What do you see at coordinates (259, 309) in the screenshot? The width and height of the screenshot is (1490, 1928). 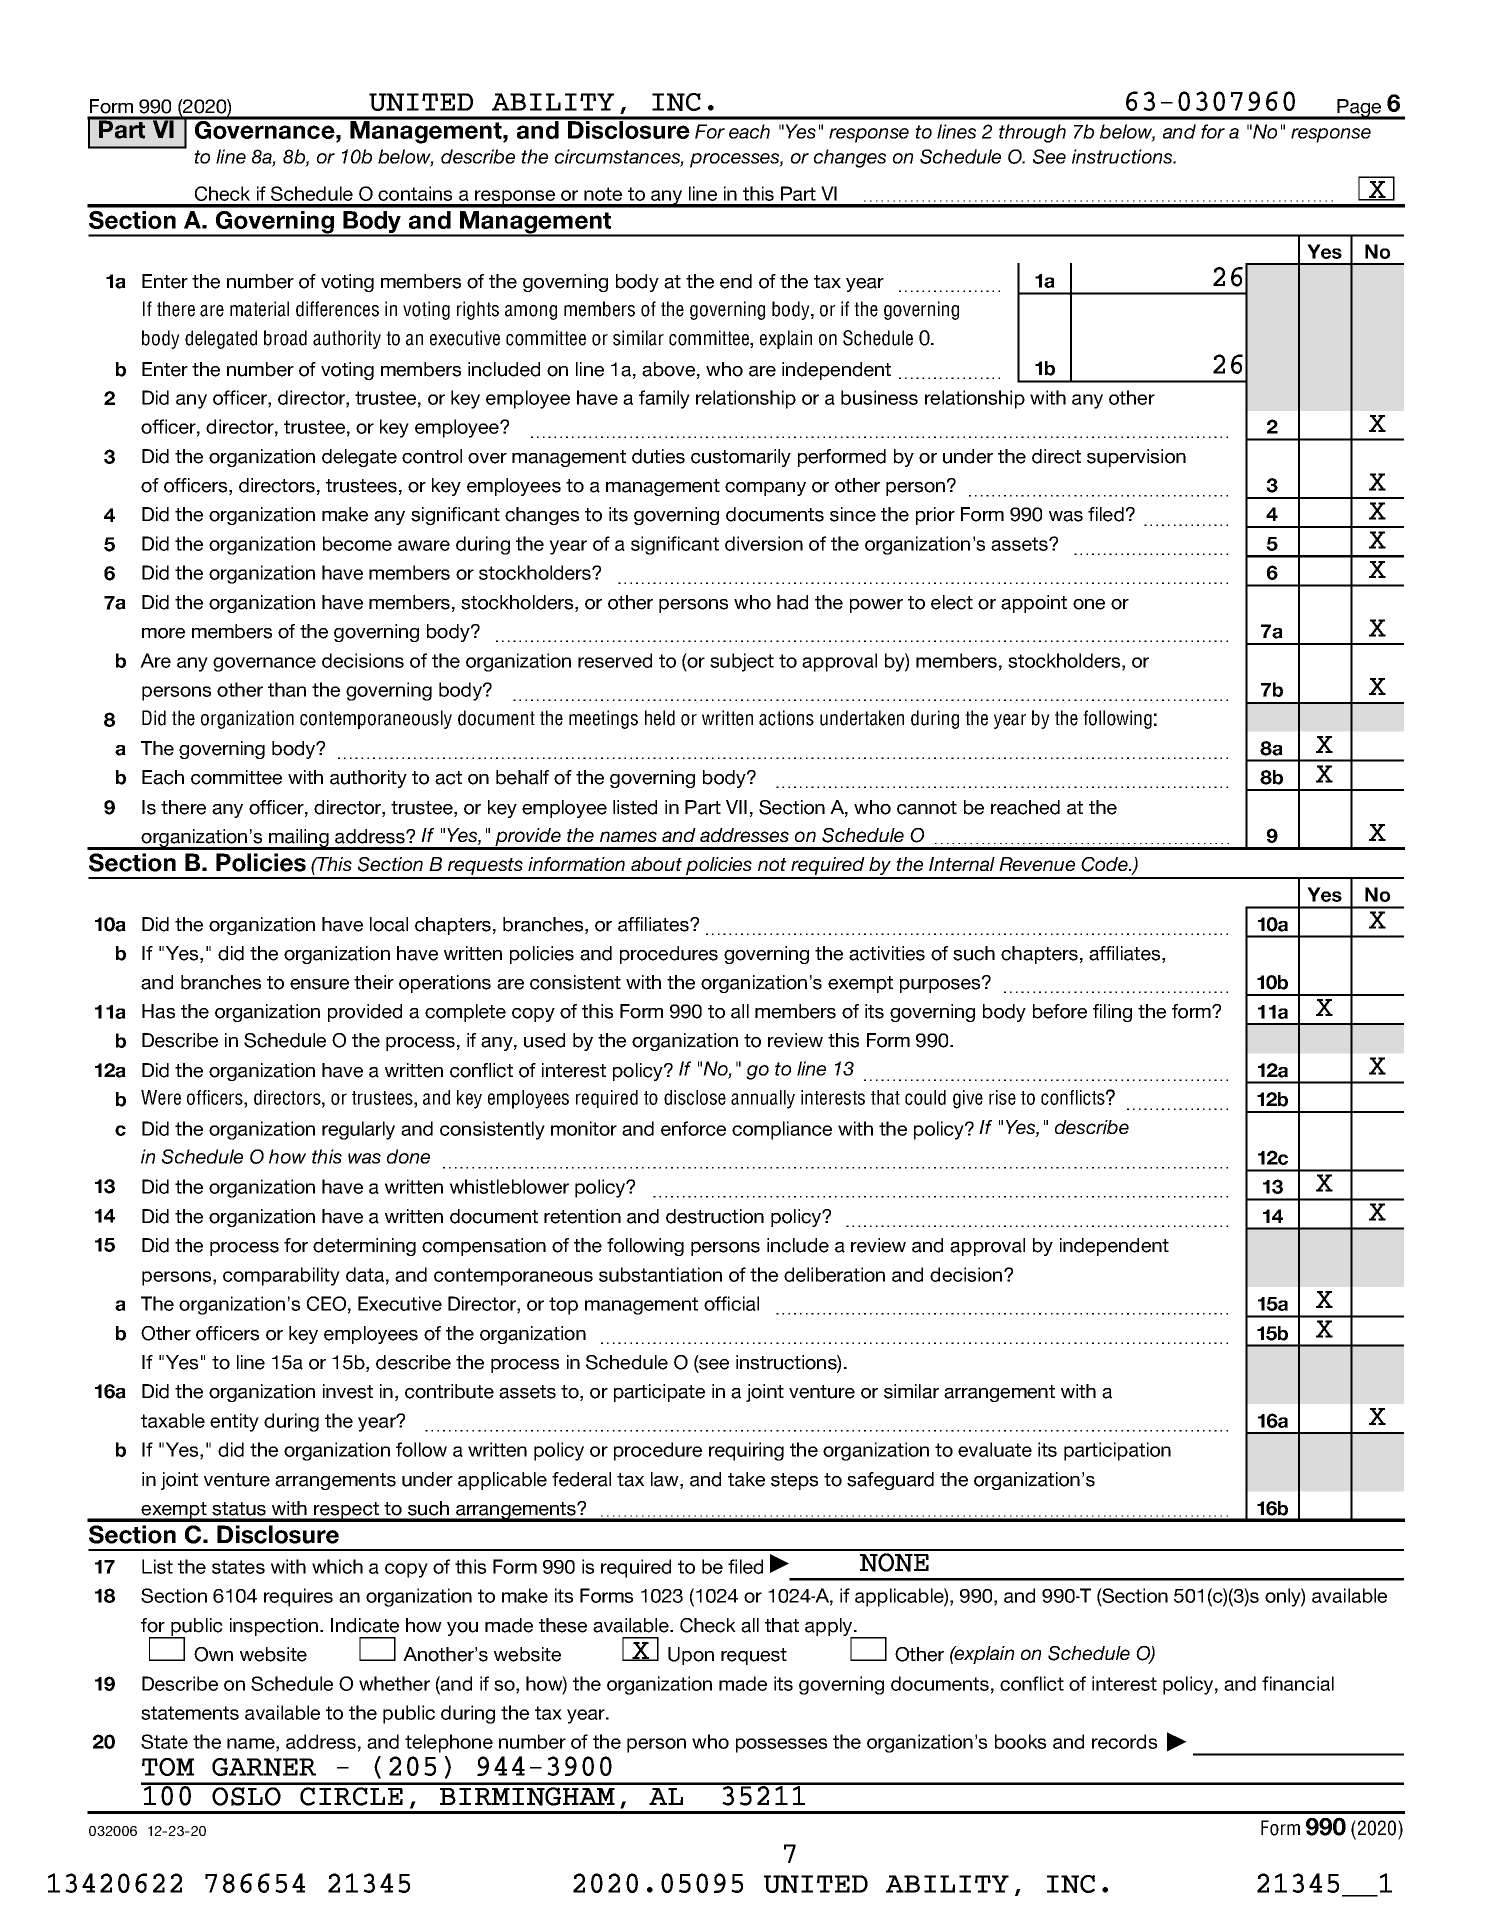 I see `material` at bounding box center [259, 309].
